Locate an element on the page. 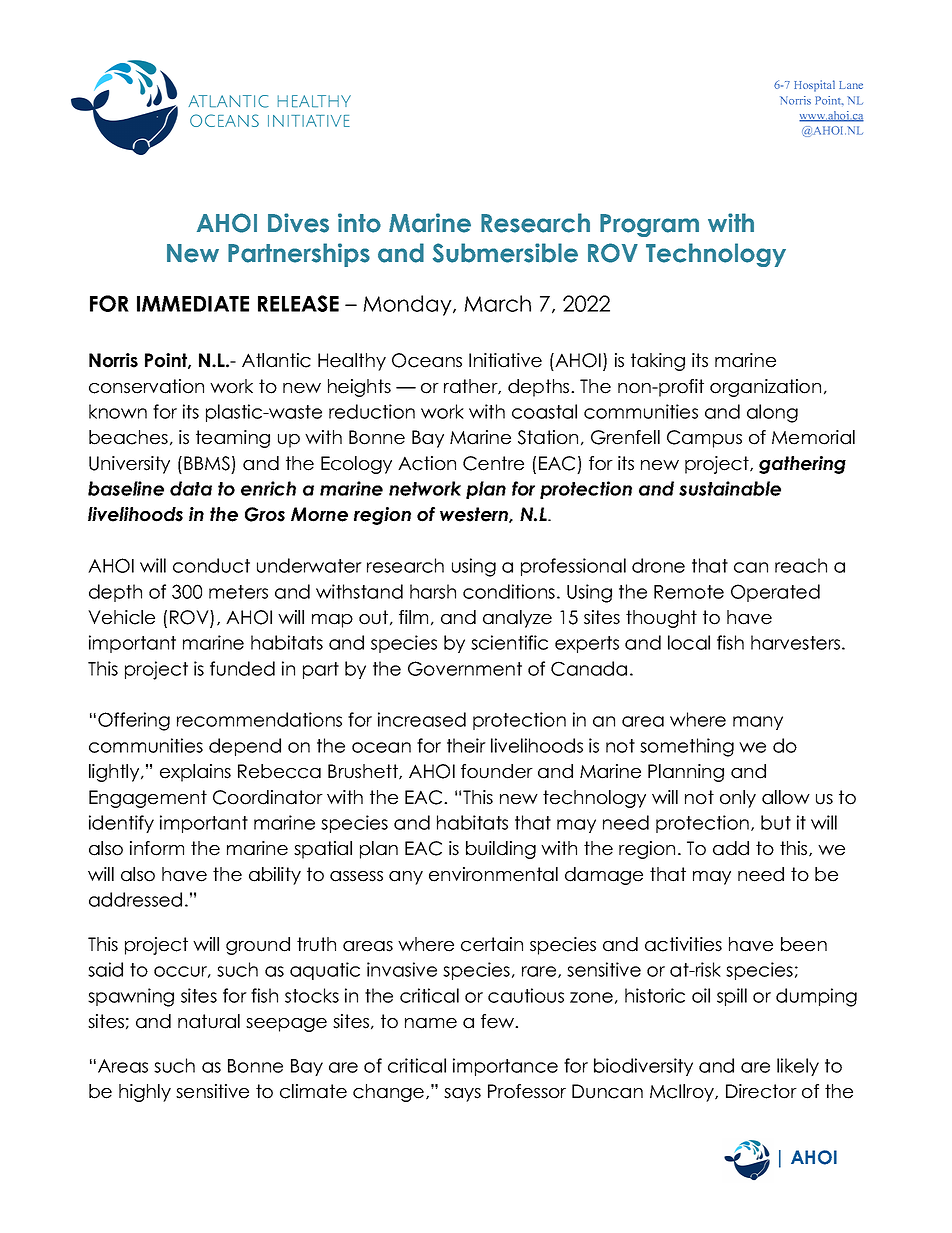 The width and height of the page is (952, 1233). Dives is located at coordinates (298, 223).
